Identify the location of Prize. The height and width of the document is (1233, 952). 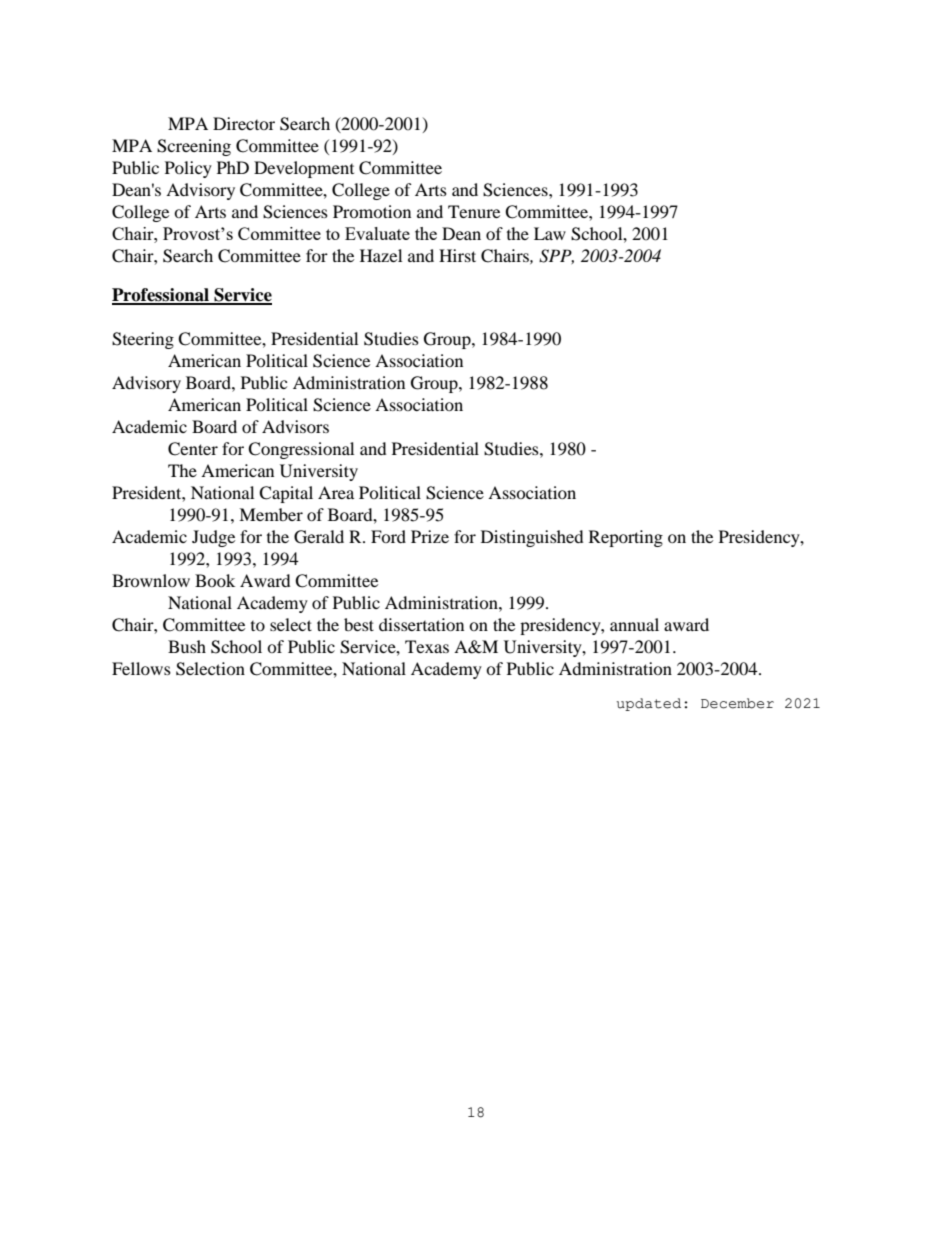
(430, 536).
